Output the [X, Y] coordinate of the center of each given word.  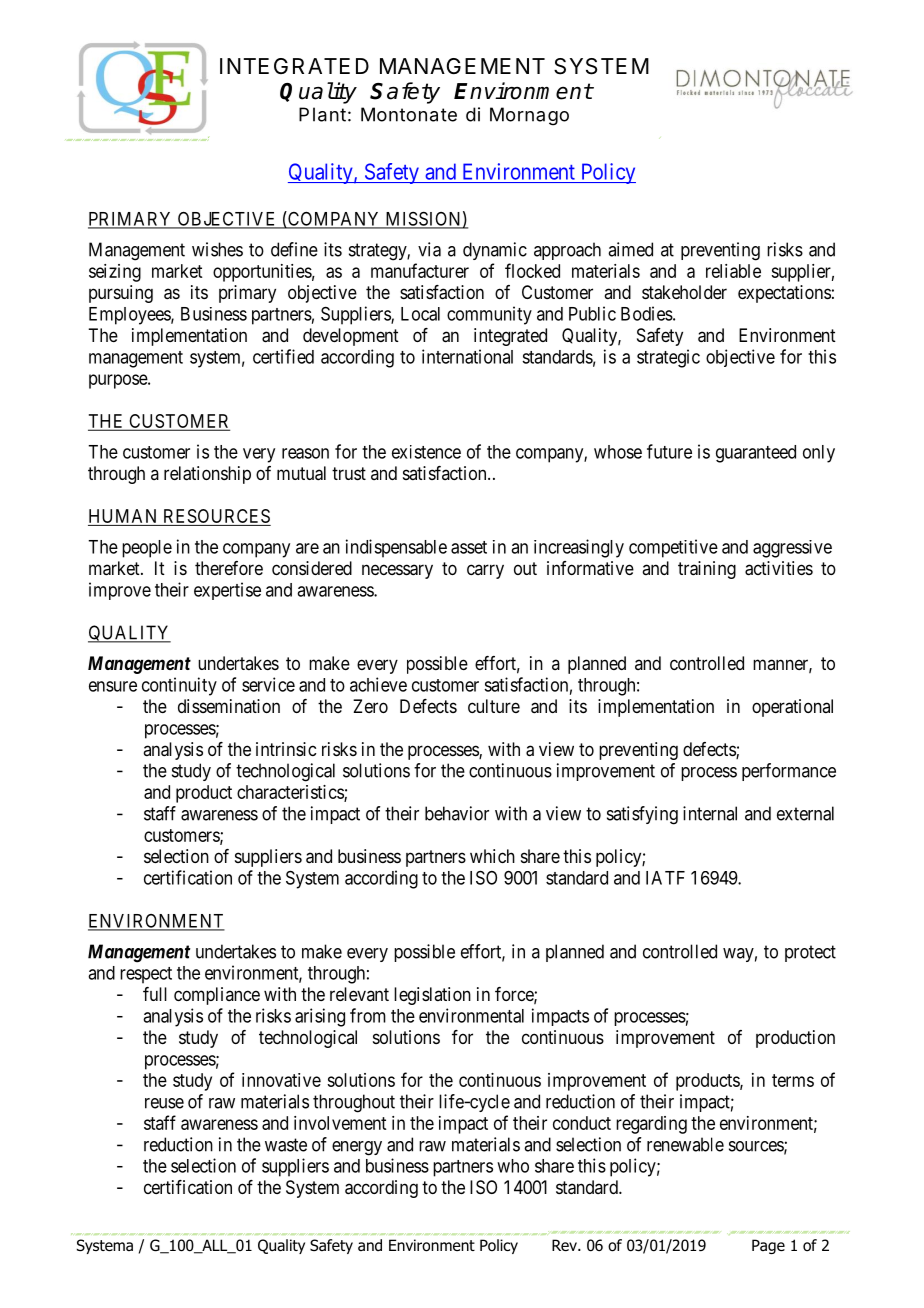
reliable [733, 271]
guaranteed [756, 454]
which [492, 856]
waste [286, 1145]
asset [469, 547]
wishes [217, 249]
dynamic [495, 251]
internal [710, 813]
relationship [207, 475]
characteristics [291, 793]
